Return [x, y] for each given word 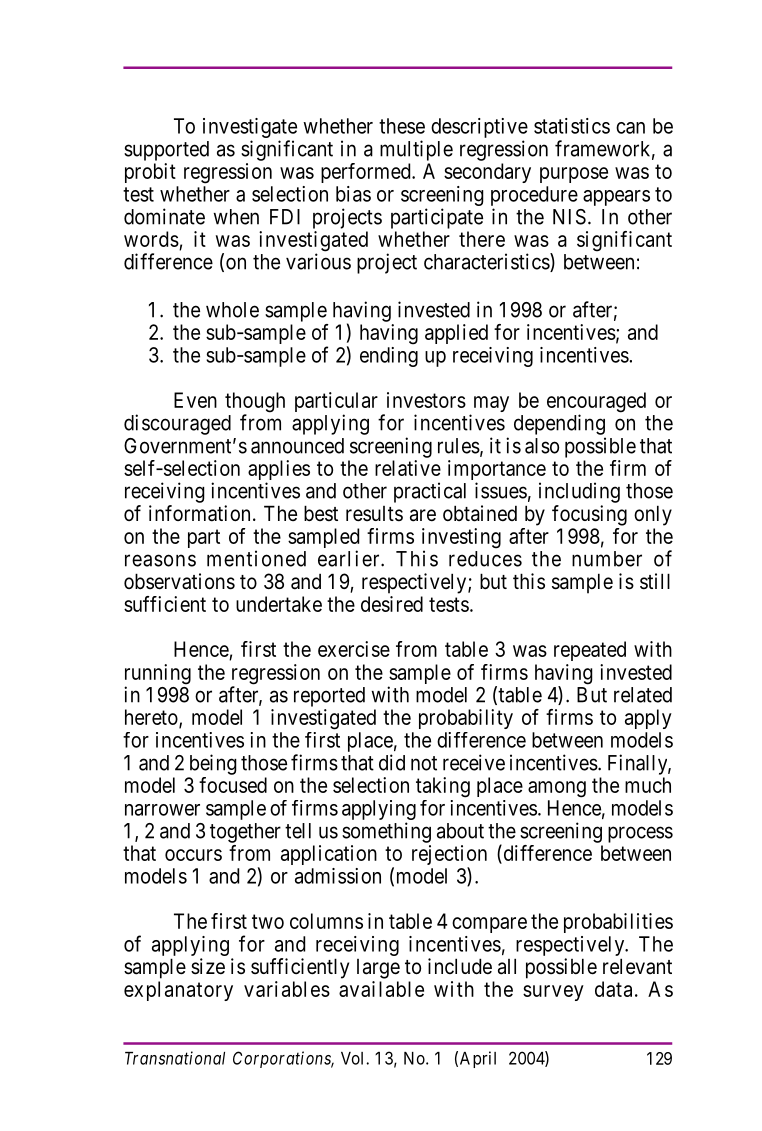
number [607, 559]
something [386, 832]
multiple [416, 150]
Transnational [175, 1058]
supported [166, 151]
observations [179, 581]
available [381, 989]
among [557, 789]
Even [195, 400]
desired [392, 604]
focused [233, 785]
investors [426, 400]
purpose [574, 175]
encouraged [596, 403]
